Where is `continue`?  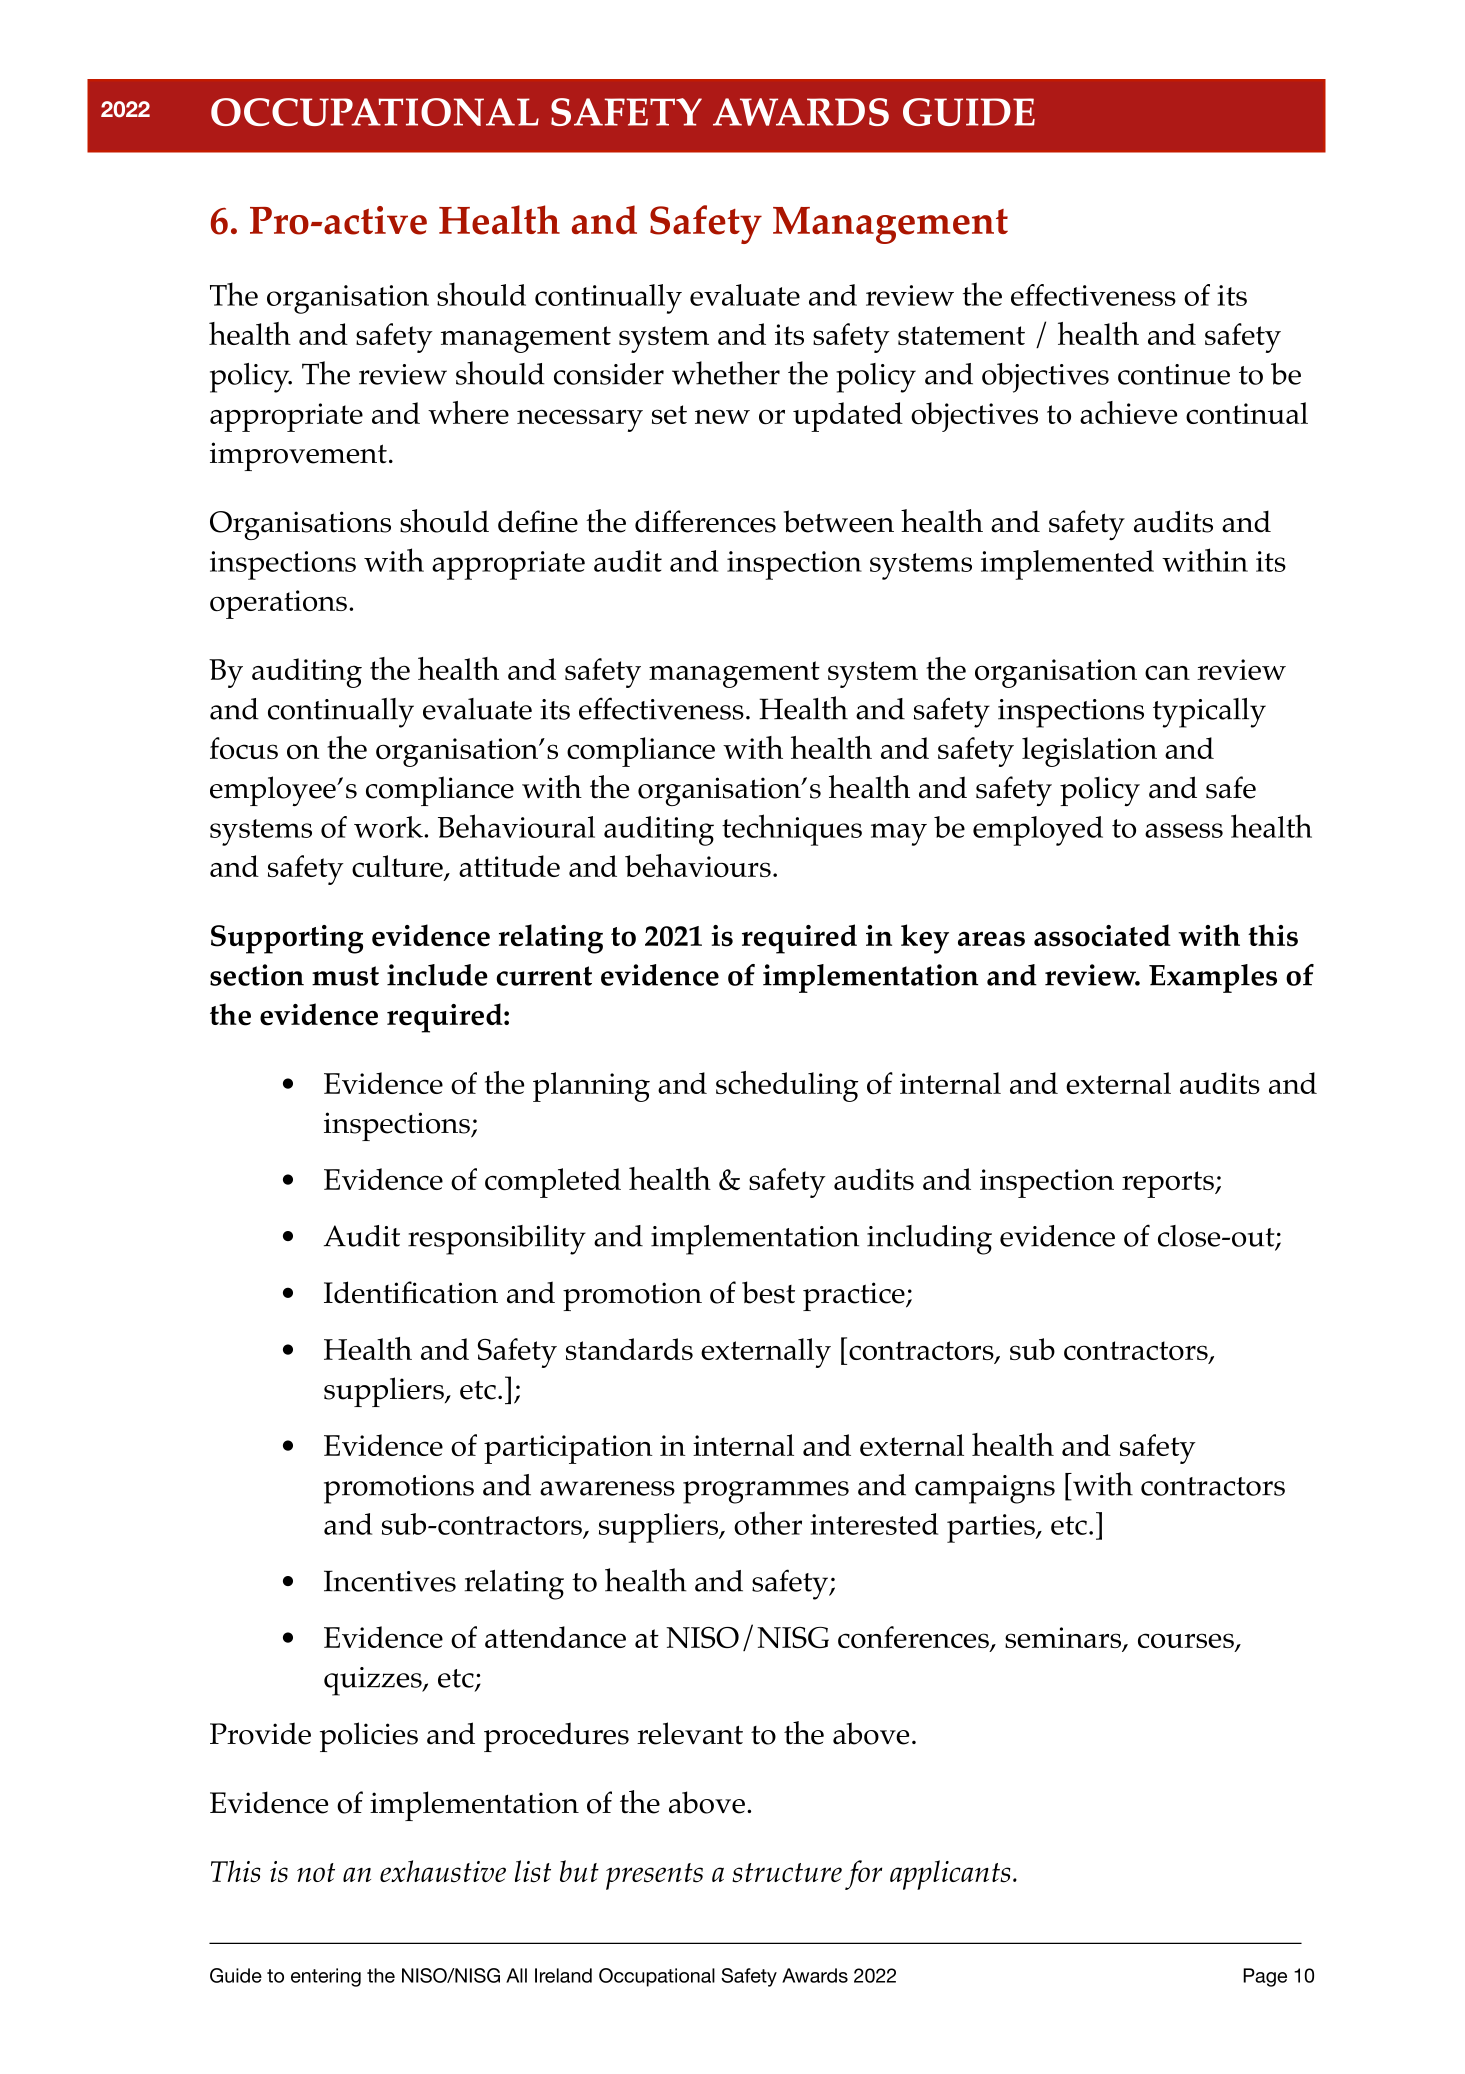 continue is located at coordinates (1174, 374).
